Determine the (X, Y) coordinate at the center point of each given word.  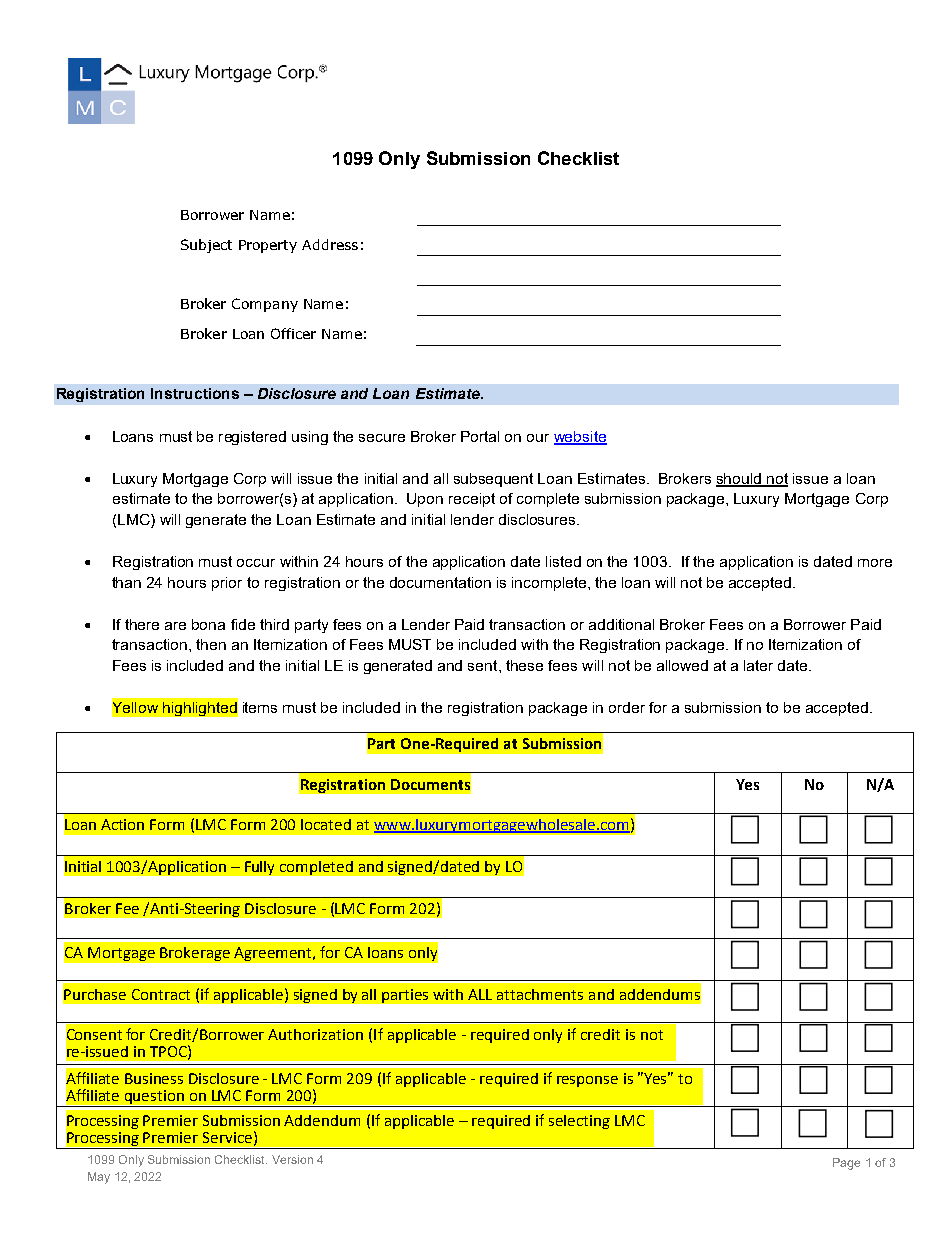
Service (227, 1137)
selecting (579, 1122)
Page (846, 1164)
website (580, 437)
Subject (206, 246)
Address (330, 244)
